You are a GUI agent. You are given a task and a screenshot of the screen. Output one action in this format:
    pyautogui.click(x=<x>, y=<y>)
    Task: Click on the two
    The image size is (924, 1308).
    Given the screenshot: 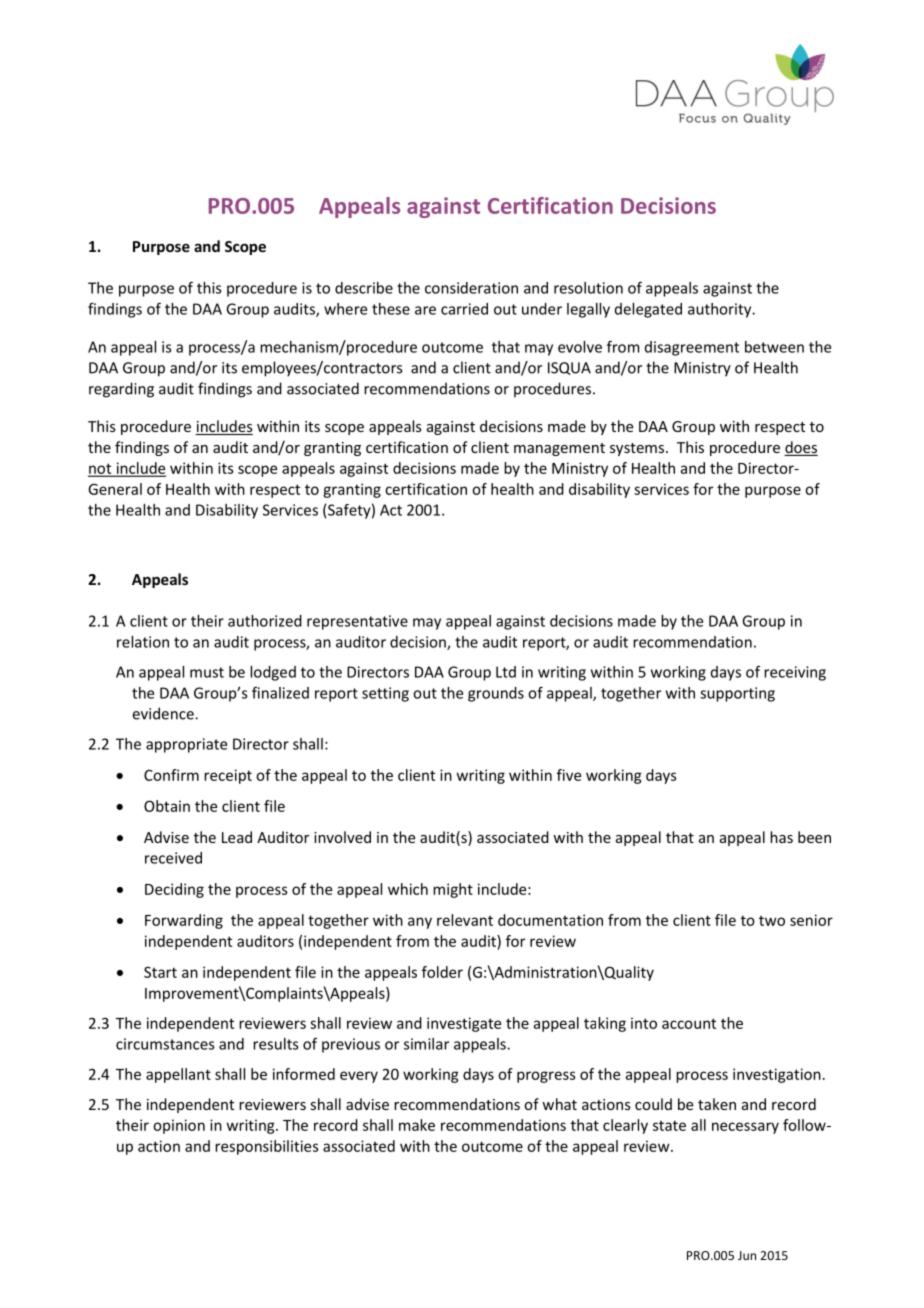 What is the action you would take?
    pyautogui.click(x=772, y=921)
